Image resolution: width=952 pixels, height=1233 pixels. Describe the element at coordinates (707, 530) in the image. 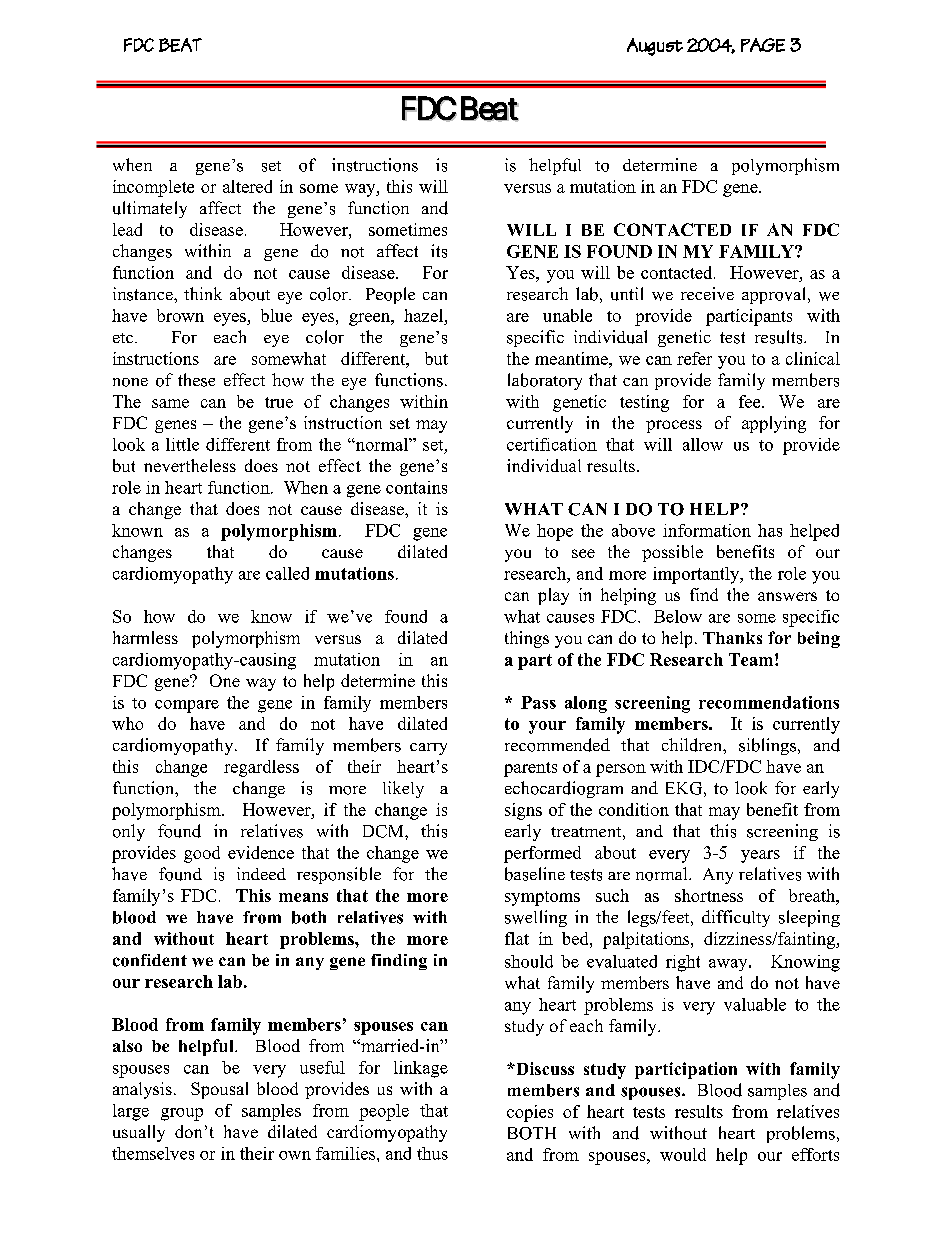

I see `information` at that location.
